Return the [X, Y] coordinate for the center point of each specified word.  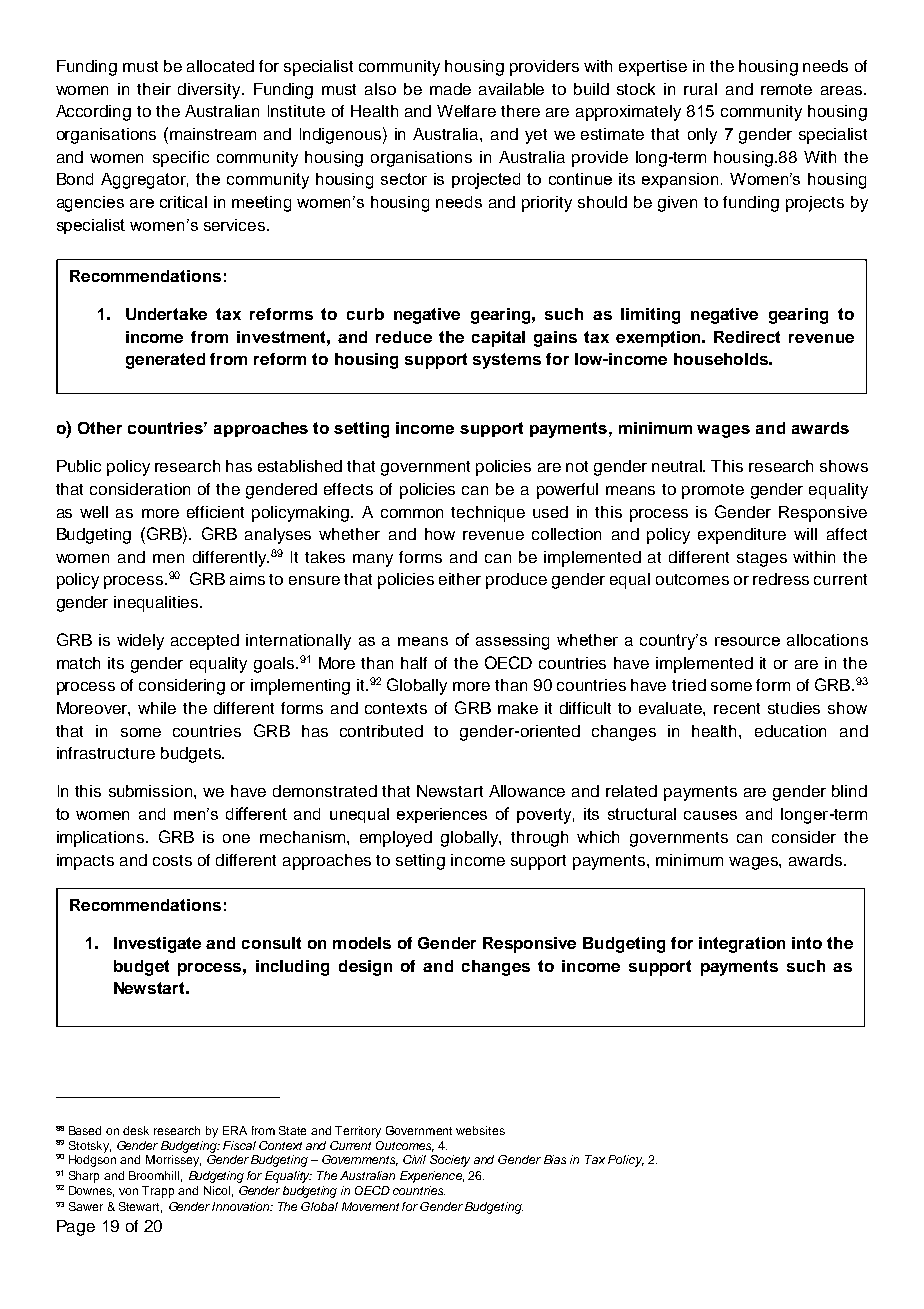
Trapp [158, 1192]
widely [140, 642]
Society [450, 1161]
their [154, 89]
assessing [512, 642]
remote [786, 89]
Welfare [466, 111]
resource [747, 641]
